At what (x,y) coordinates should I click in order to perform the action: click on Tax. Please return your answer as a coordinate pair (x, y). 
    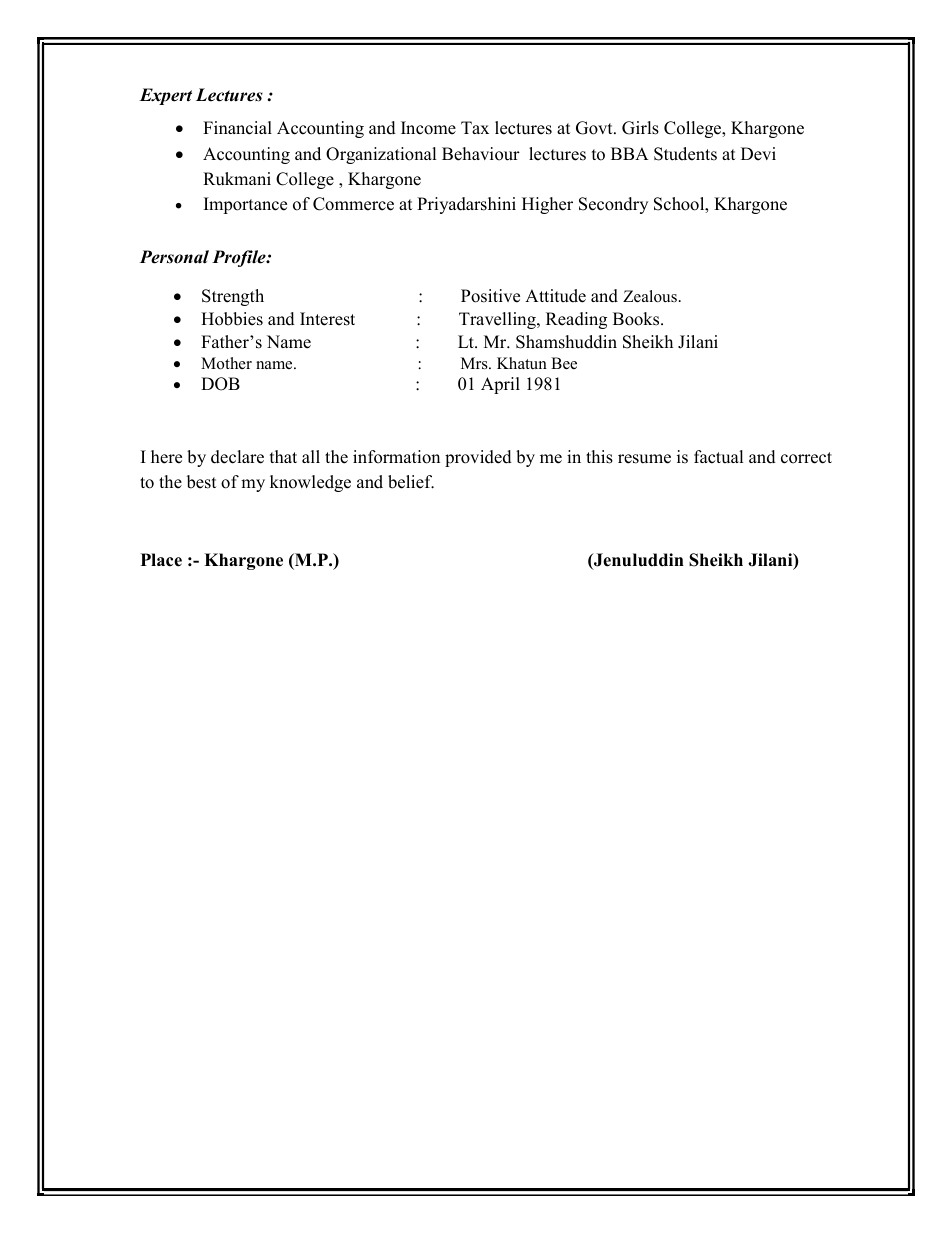
    Looking at the image, I should click on (475, 127).
